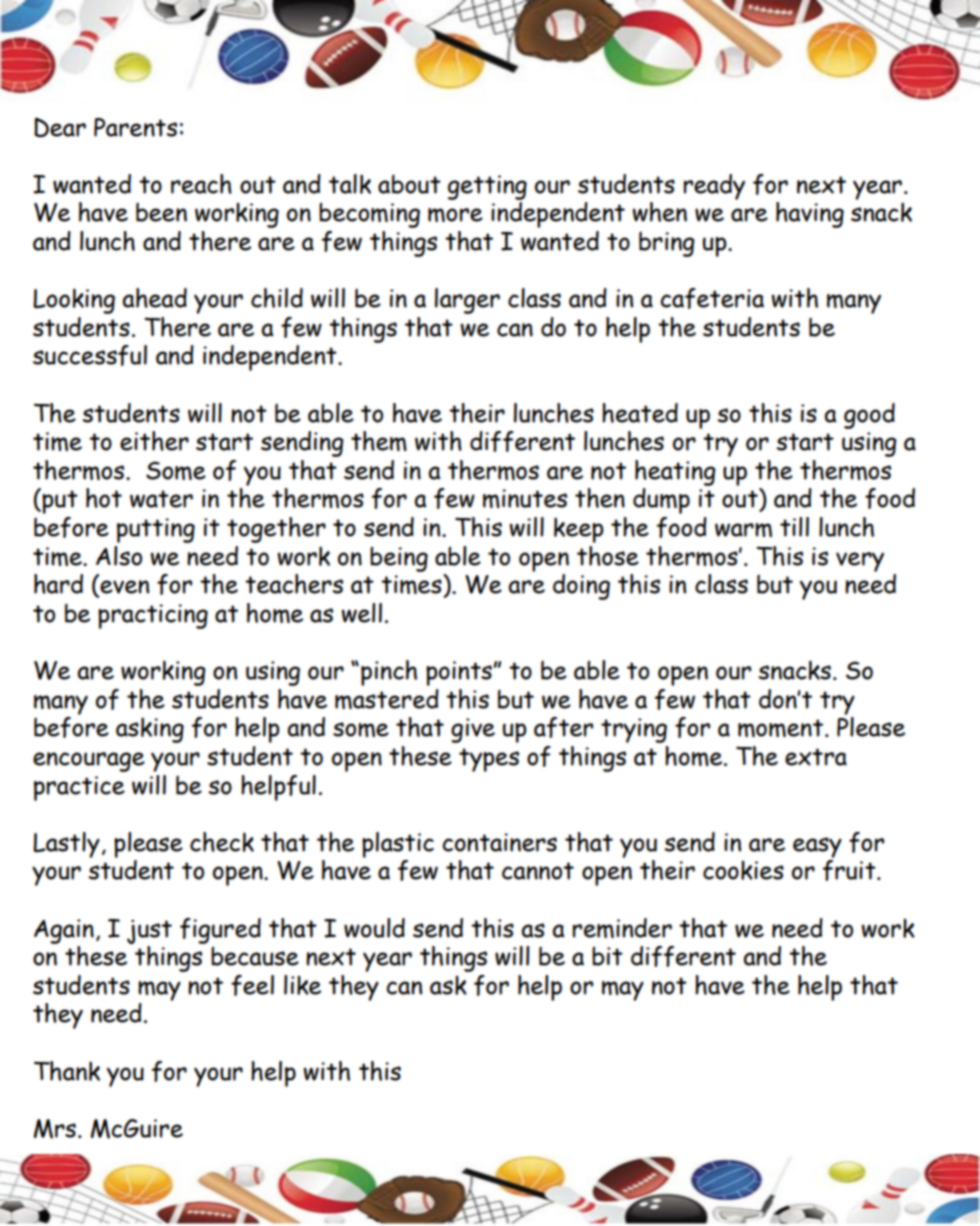  Describe the element at coordinates (135, 127) in the screenshot. I see `Parents` at that location.
